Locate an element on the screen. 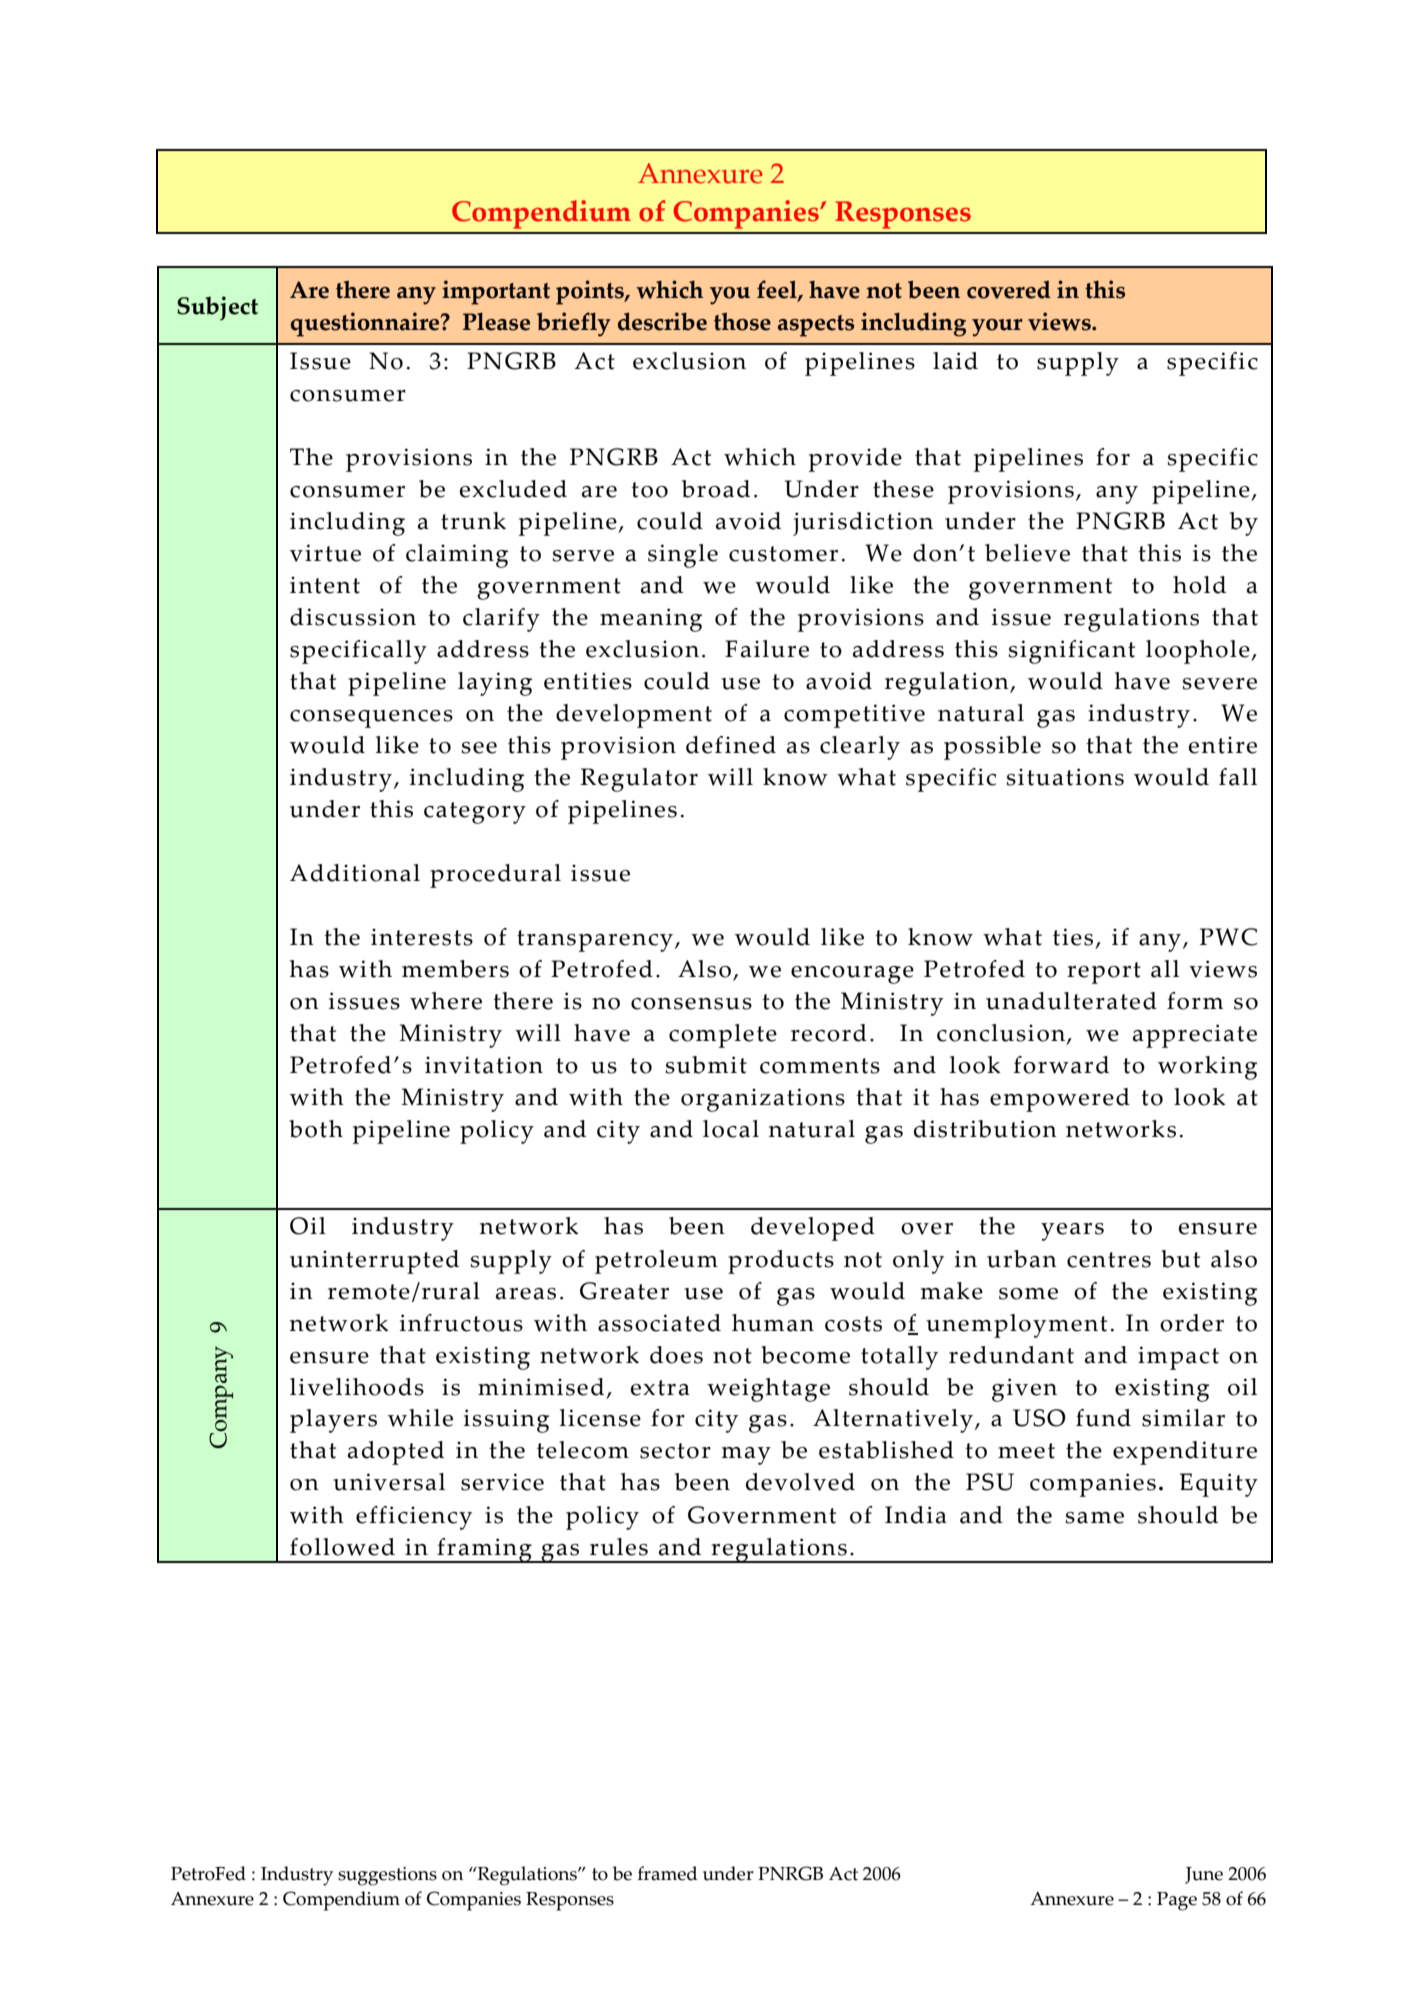  those is located at coordinates (742, 321).
